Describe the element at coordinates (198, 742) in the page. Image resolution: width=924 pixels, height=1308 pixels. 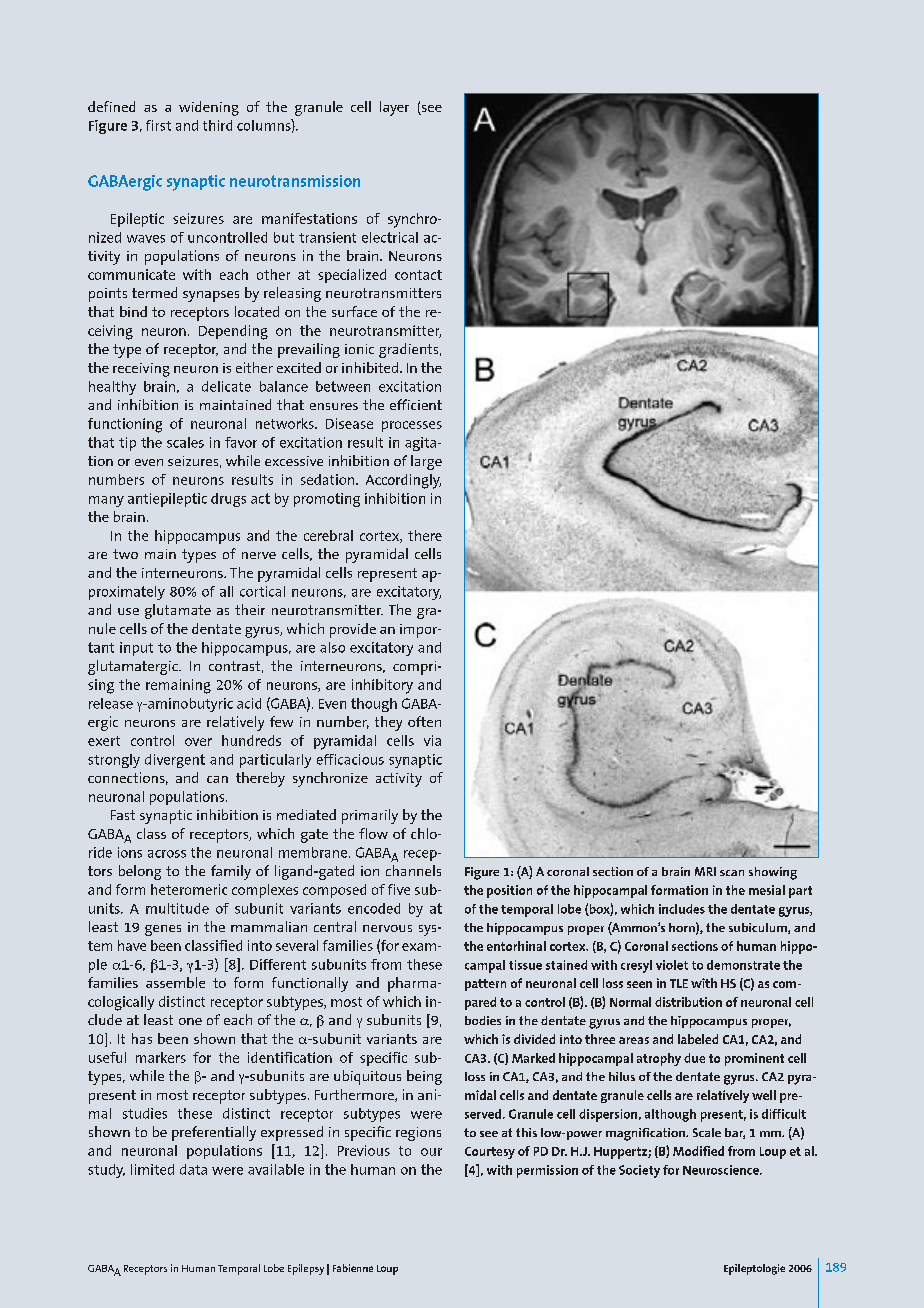
I see `over` at that location.
